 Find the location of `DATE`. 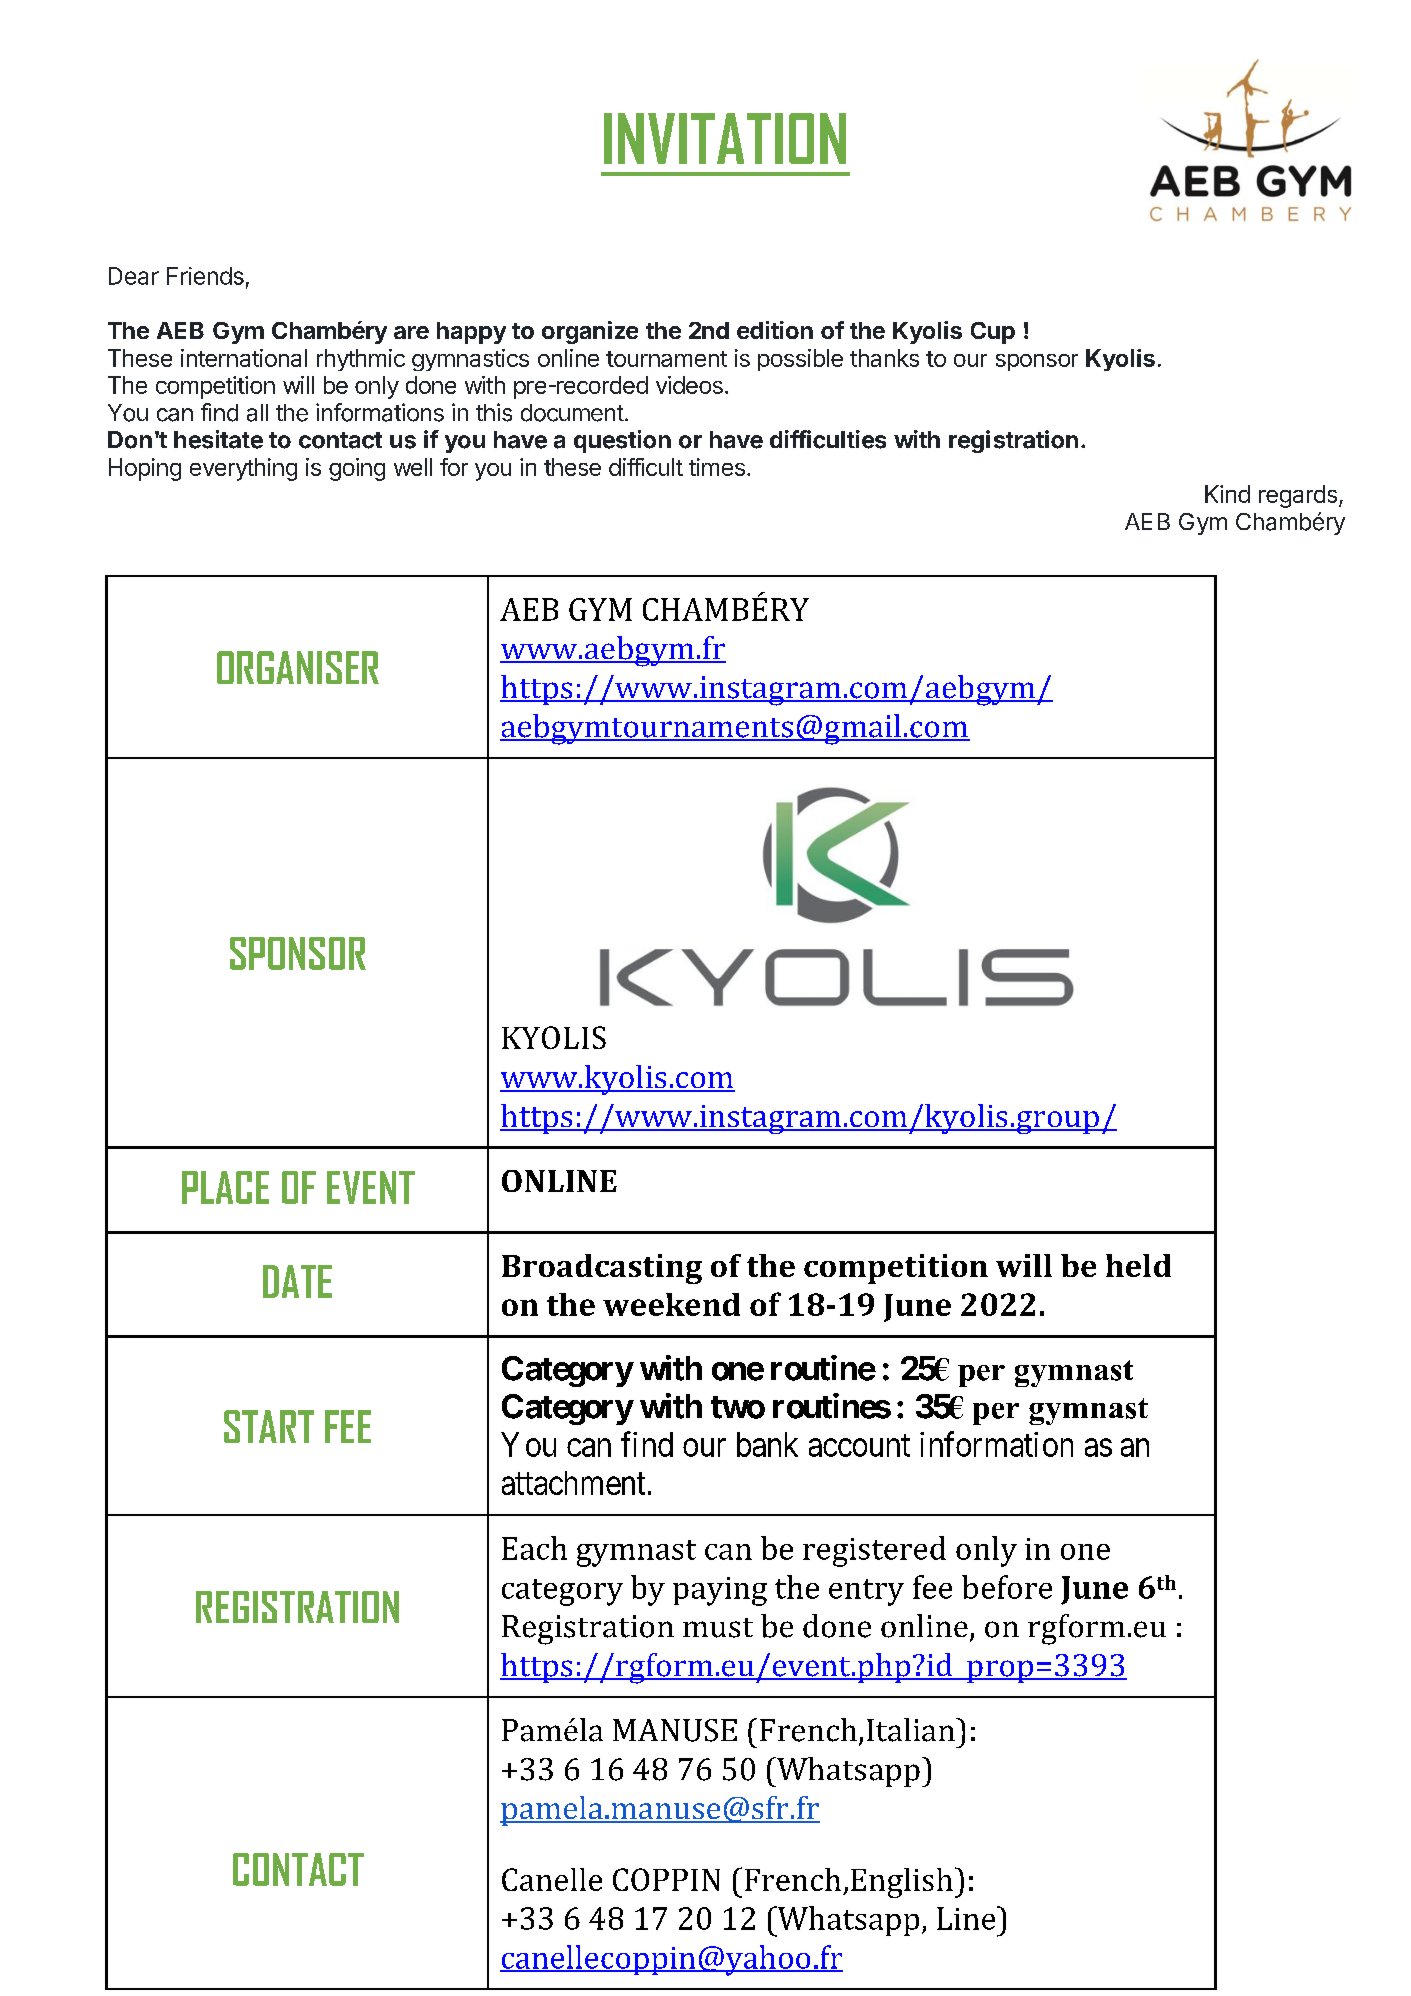

DATE is located at coordinates (297, 1281).
